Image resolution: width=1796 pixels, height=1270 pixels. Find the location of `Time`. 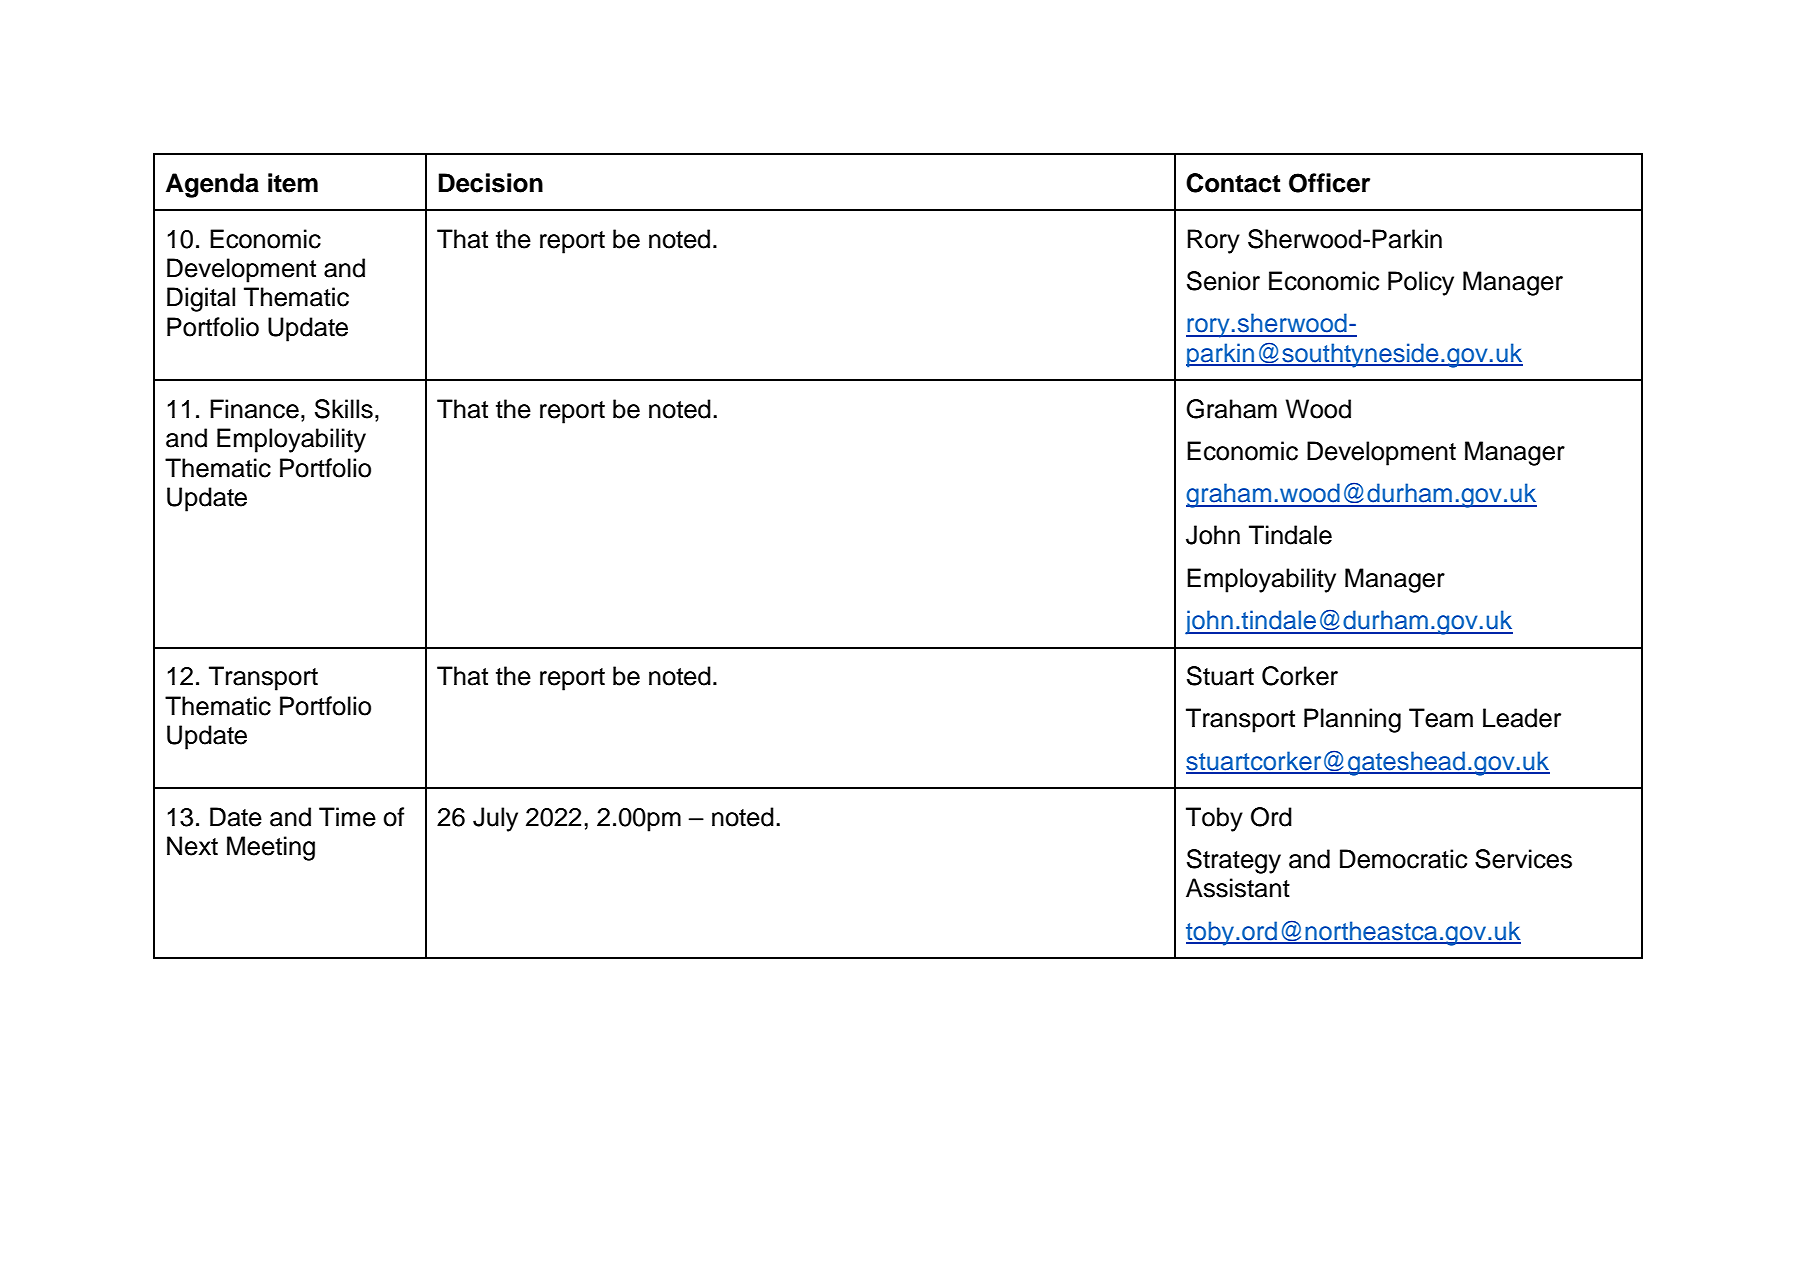

Time is located at coordinates (347, 817).
